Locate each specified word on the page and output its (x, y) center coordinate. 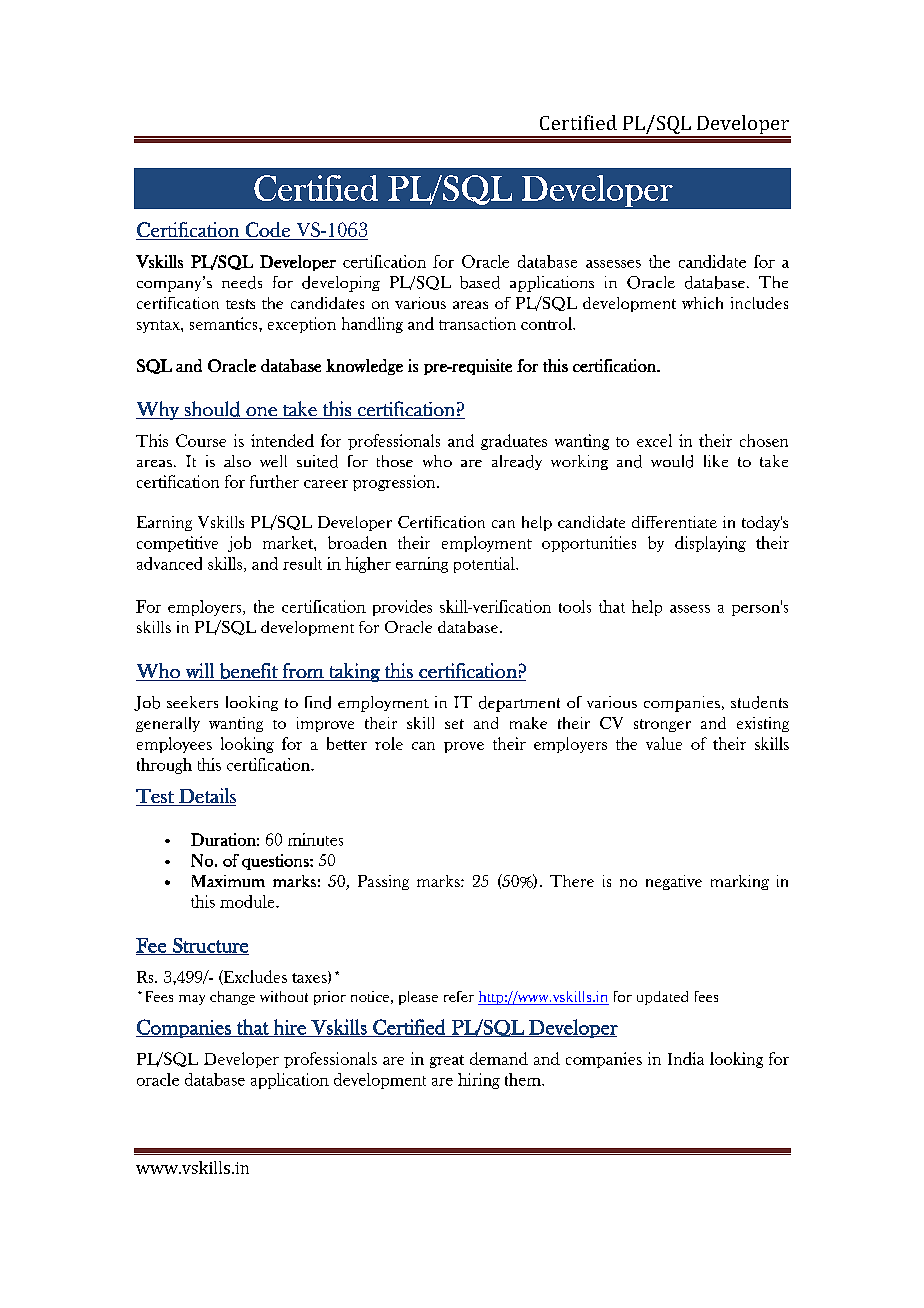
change (232, 998)
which (702, 303)
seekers (192, 702)
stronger (662, 725)
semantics (225, 323)
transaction (477, 323)
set (454, 724)
